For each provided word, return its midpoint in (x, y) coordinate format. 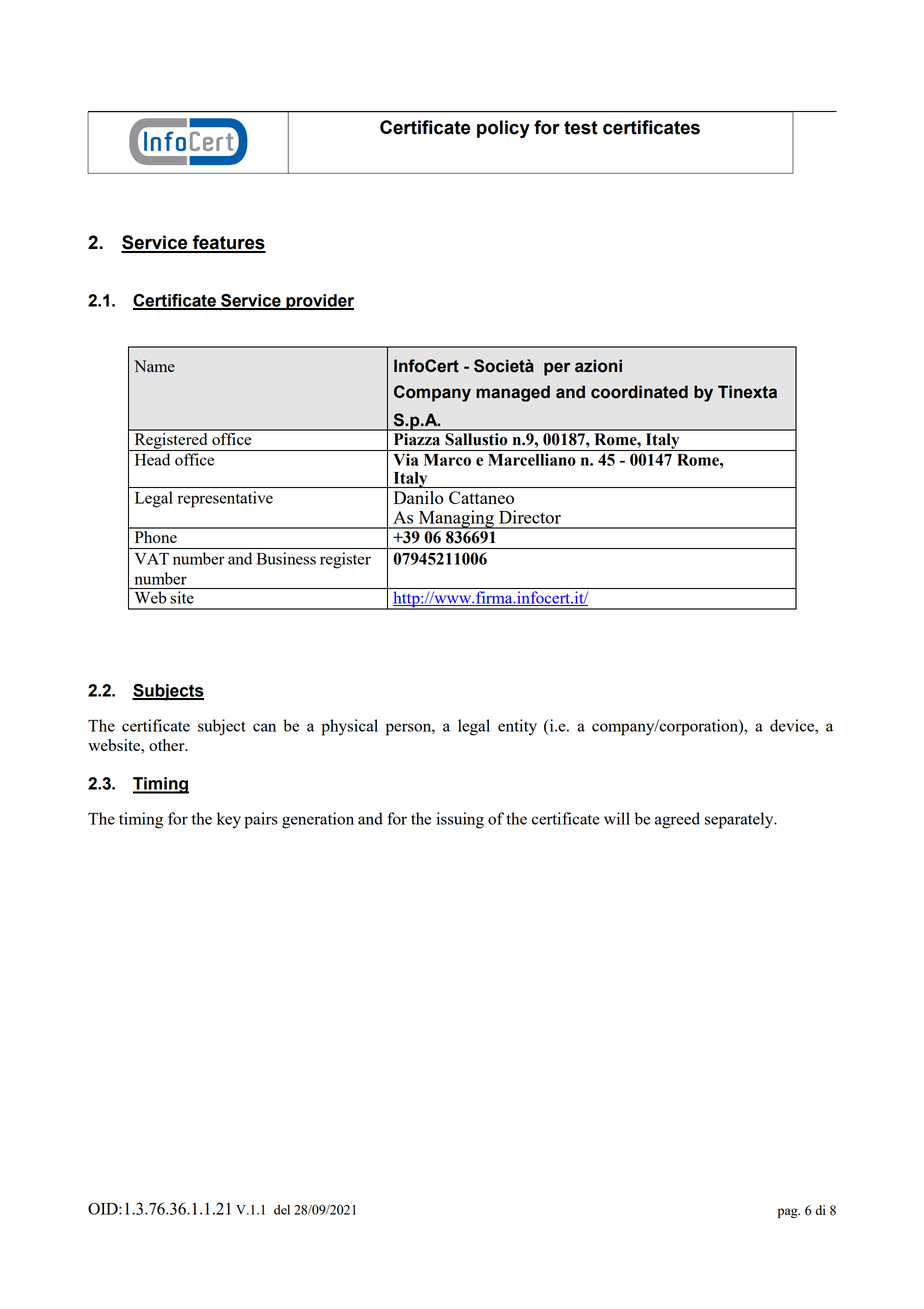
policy (503, 129)
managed (513, 393)
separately (740, 820)
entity (517, 727)
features (228, 243)
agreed (677, 820)
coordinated (639, 392)
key (229, 820)
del (282, 1209)
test (581, 128)
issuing (460, 820)
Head (152, 459)
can (264, 727)
